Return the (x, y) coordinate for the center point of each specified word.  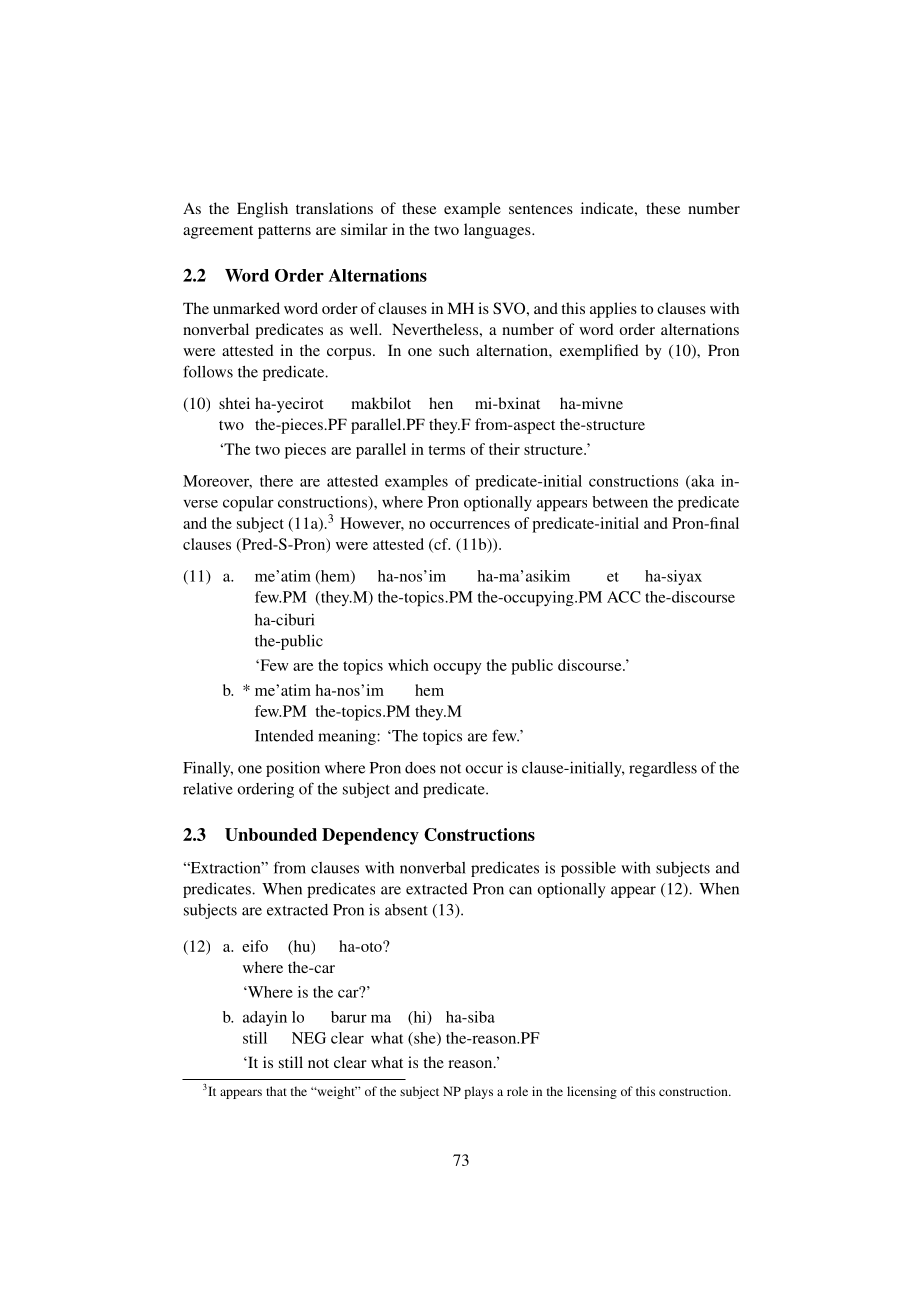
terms (446, 450)
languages (498, 231)
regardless (663, 769)
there (276, 481)
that (276, 1091)
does (420, 768)
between (620, 502)
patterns (284, 232)
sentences (541, 209)
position (293, 769)
